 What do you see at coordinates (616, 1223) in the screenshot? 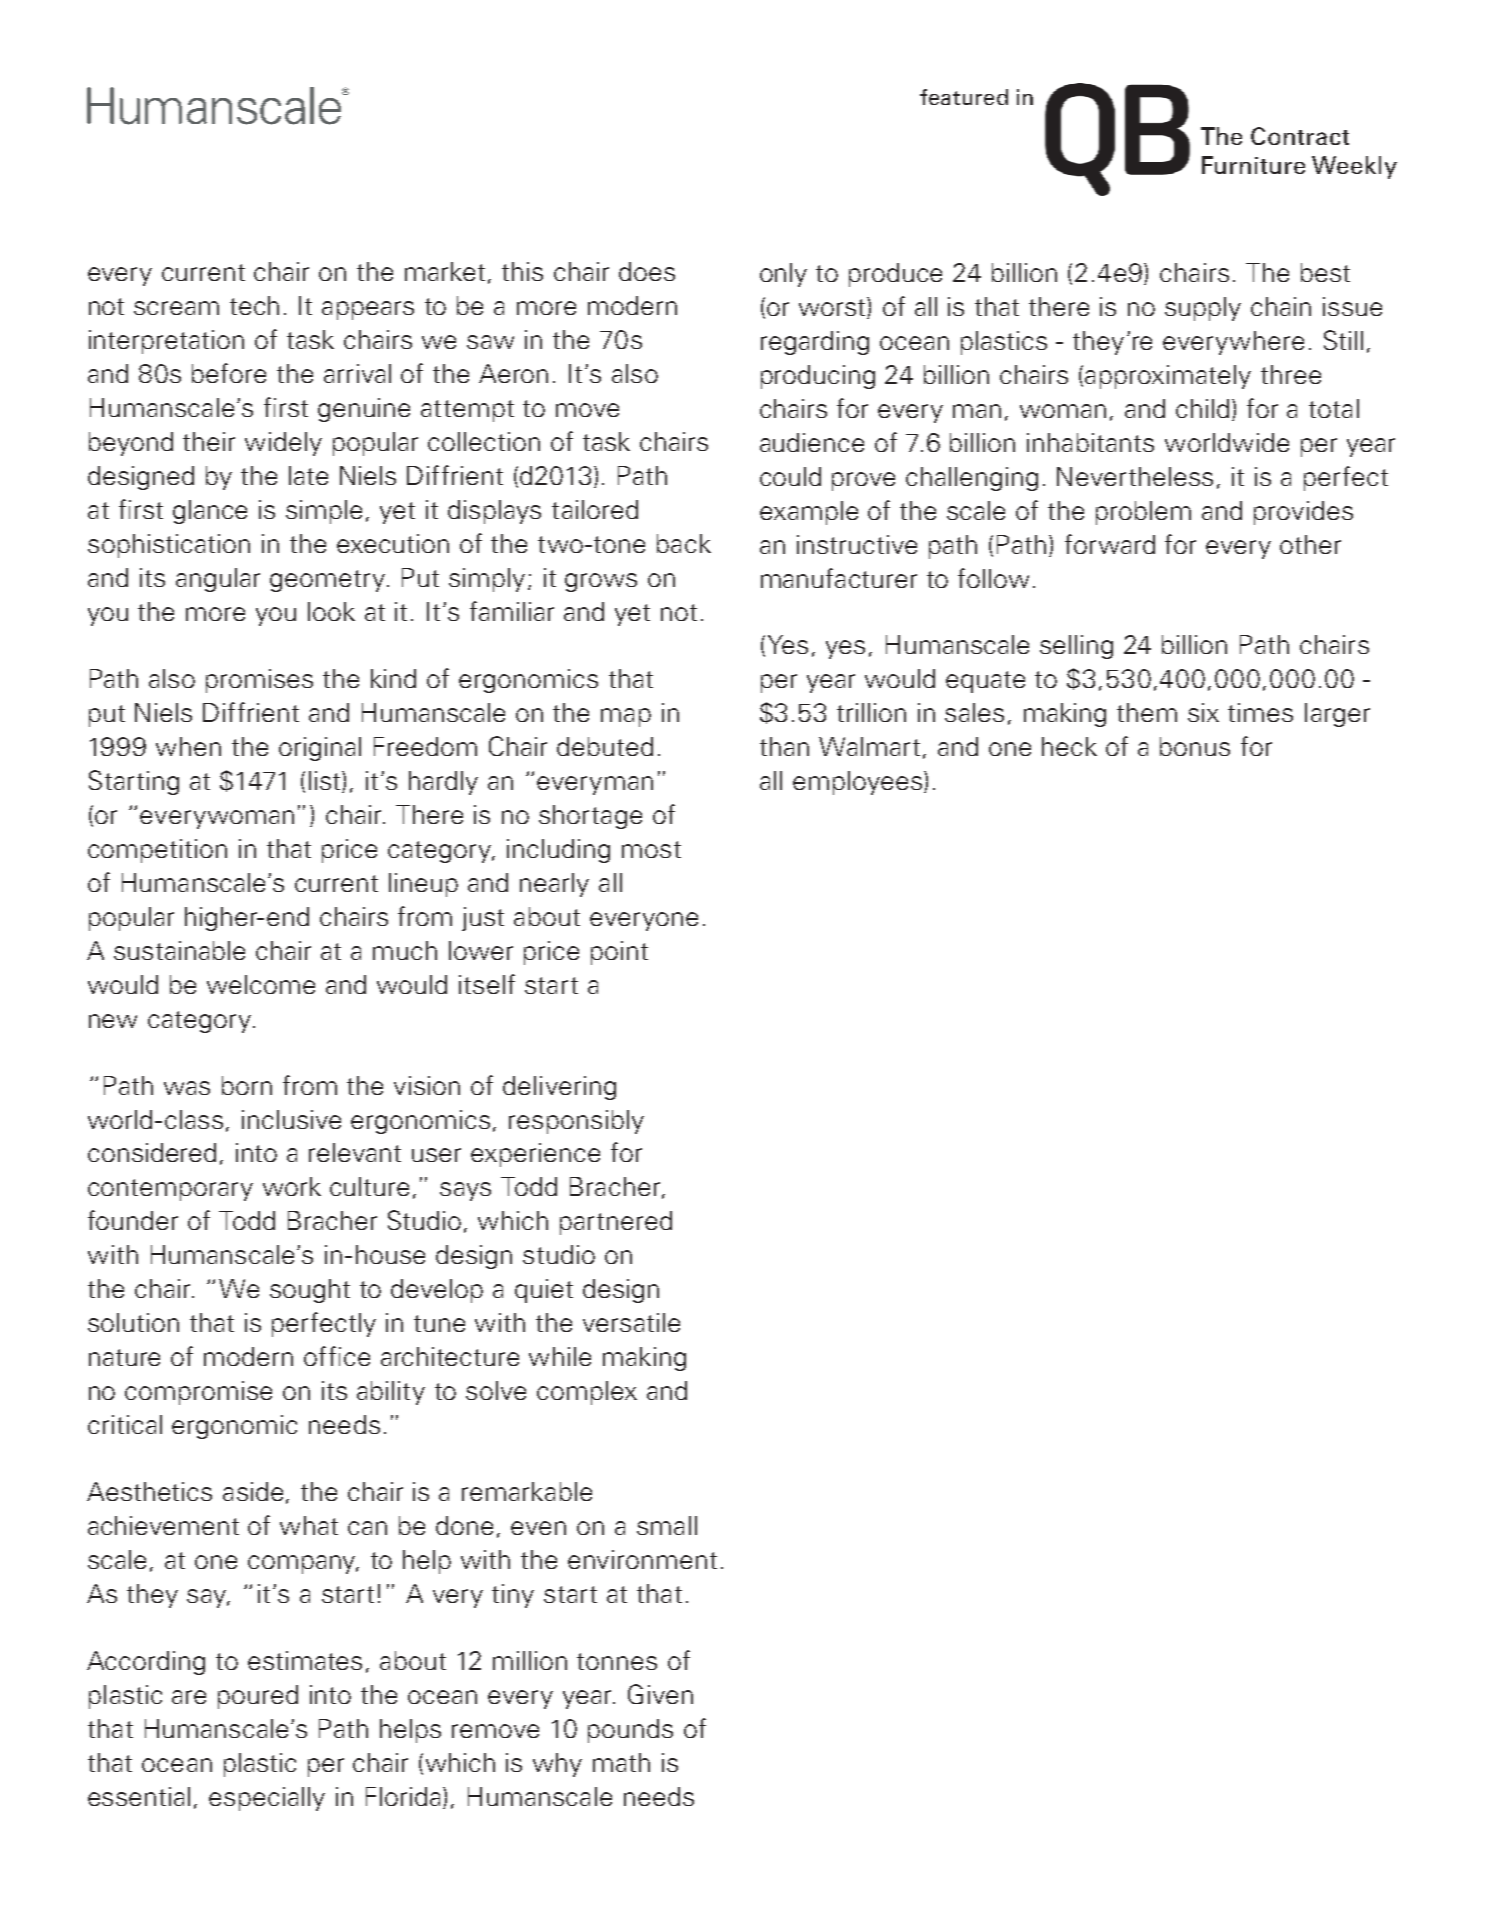
I see `partnered` at bounding box center [616, 1223].
